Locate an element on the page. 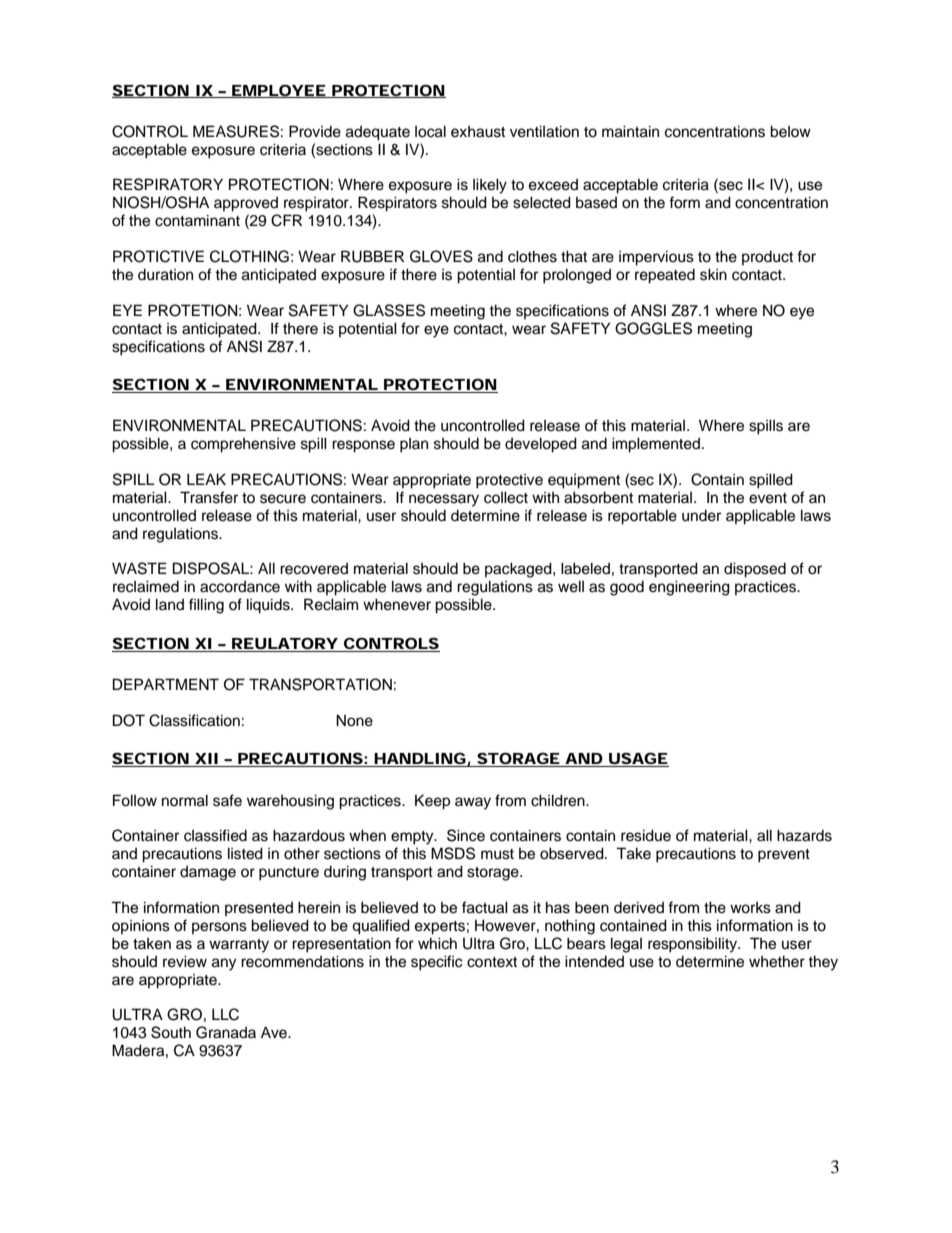 The width and height of the document is (952, 1233). exhaust is located at coordinates (478, 132).
